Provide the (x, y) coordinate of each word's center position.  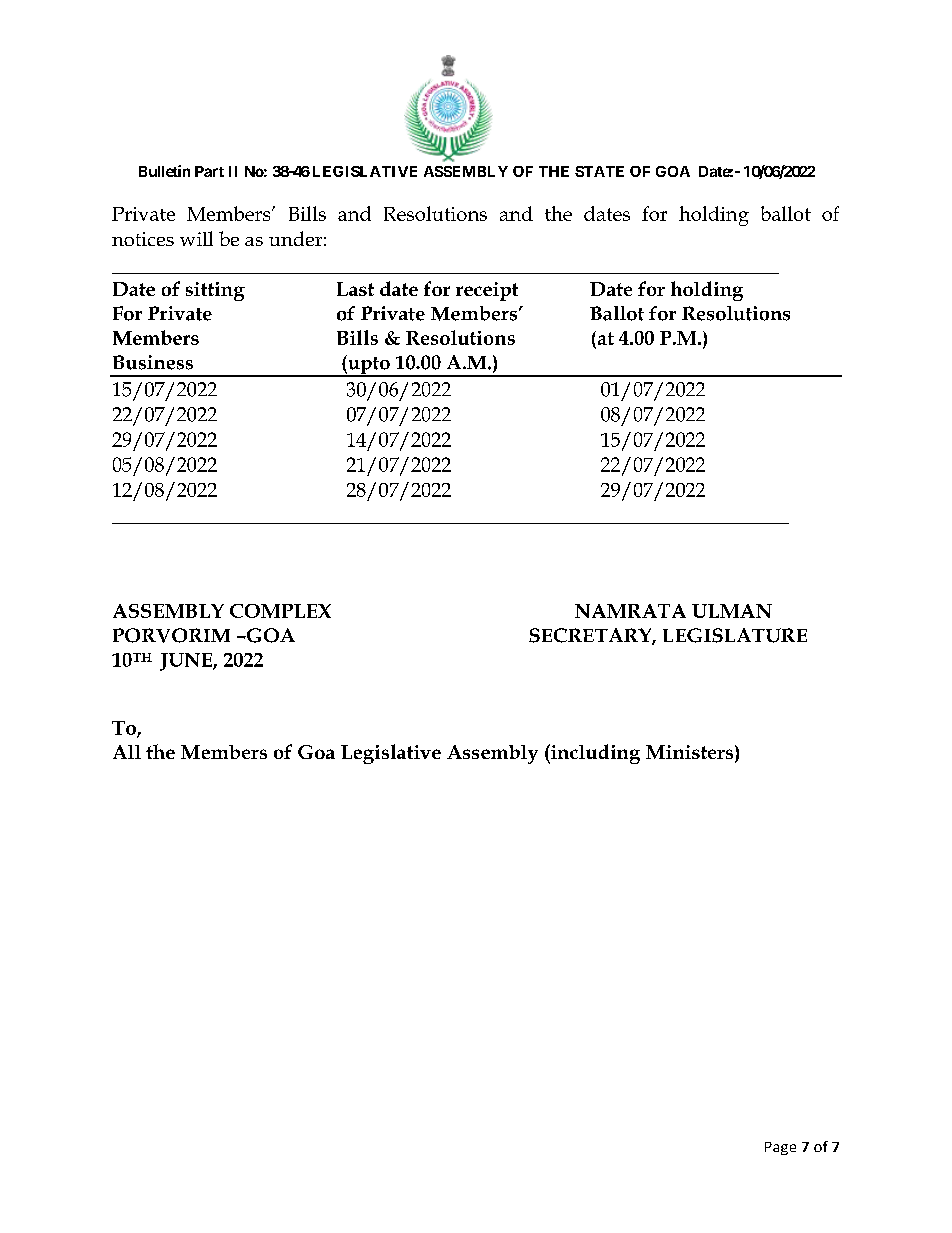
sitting (215, 291)
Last (355, 289)
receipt (487, 291)
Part (209, 171)
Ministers (691, 753)
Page (780, 1148)
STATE (599, 171)
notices (143, 239)
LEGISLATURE (735, 635)
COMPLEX (280, 611)
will (196, 238)
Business (153, 362)
